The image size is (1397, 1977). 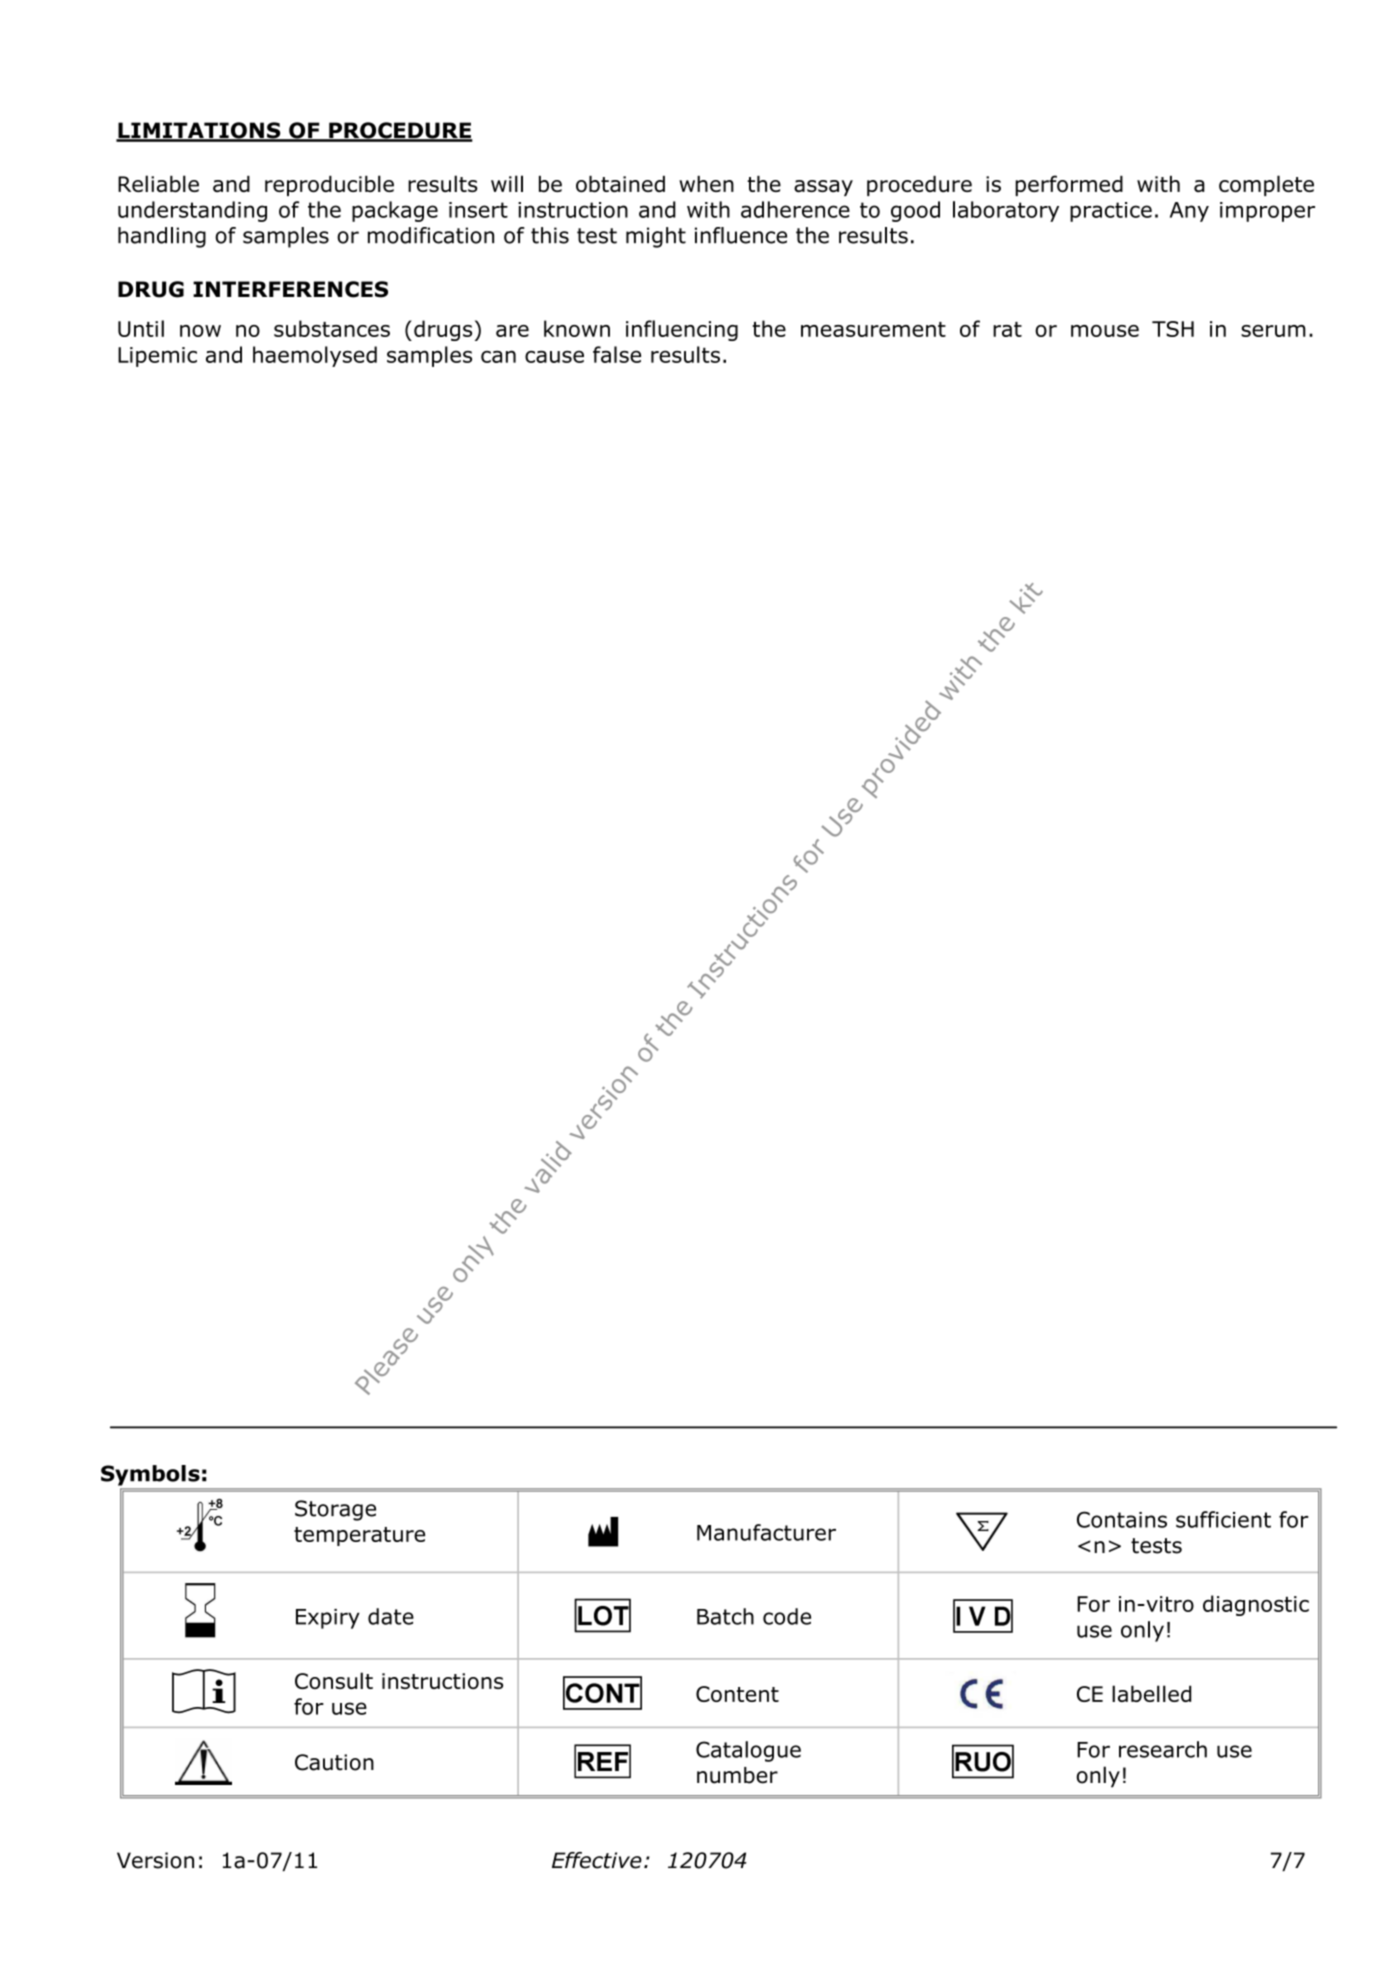 What do you see at coordinates (1122, 1519) in the screenshot?
I see `Contains` at bounding box center [1122, 1519].
